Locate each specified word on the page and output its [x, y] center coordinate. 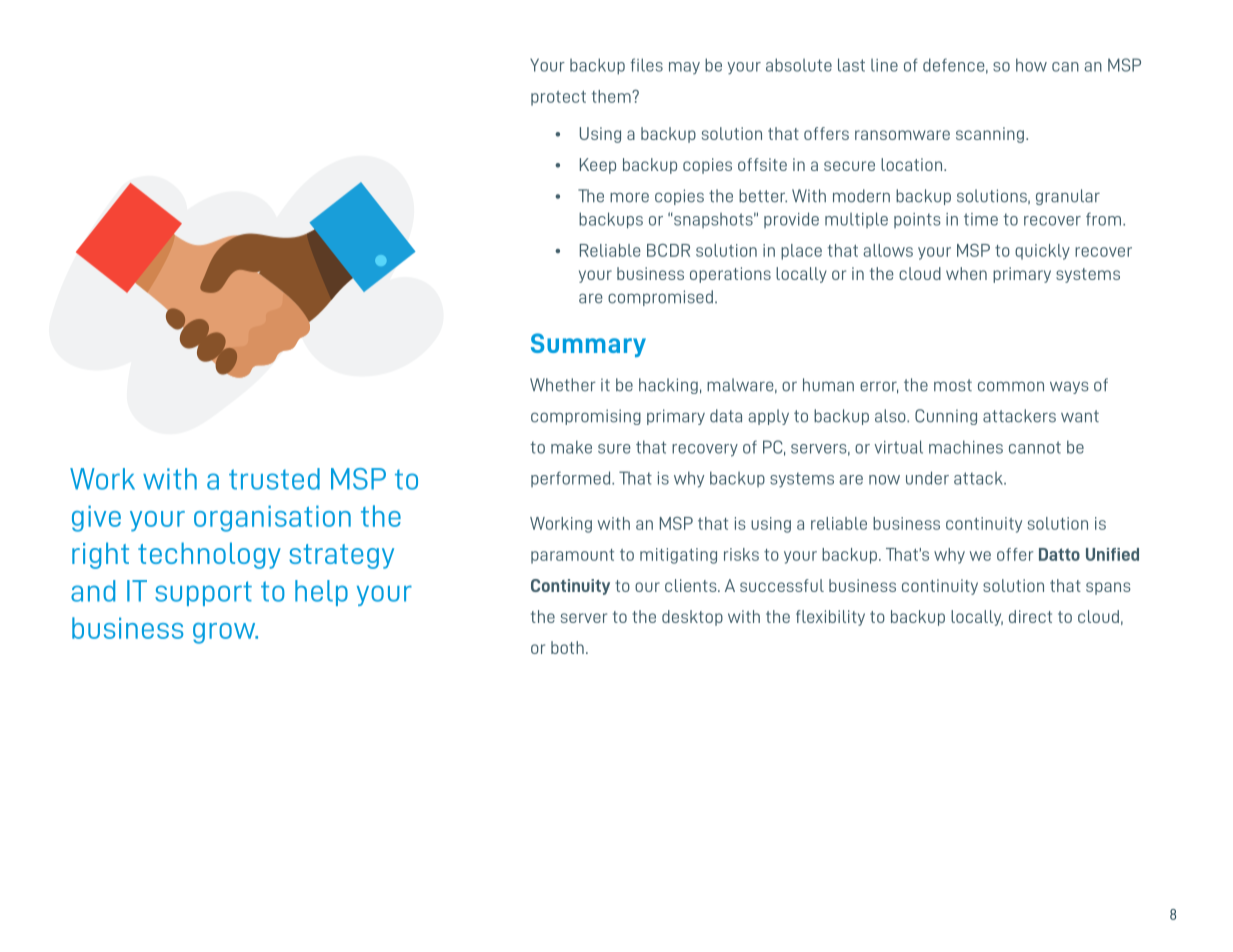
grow [225, 633]
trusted [274, 479]
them [612, 96]
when [966, 273]
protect [558, 98]
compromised [660, 298]
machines [966, 447]
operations [730, 275]
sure [614, 449]
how [1031, 65]
